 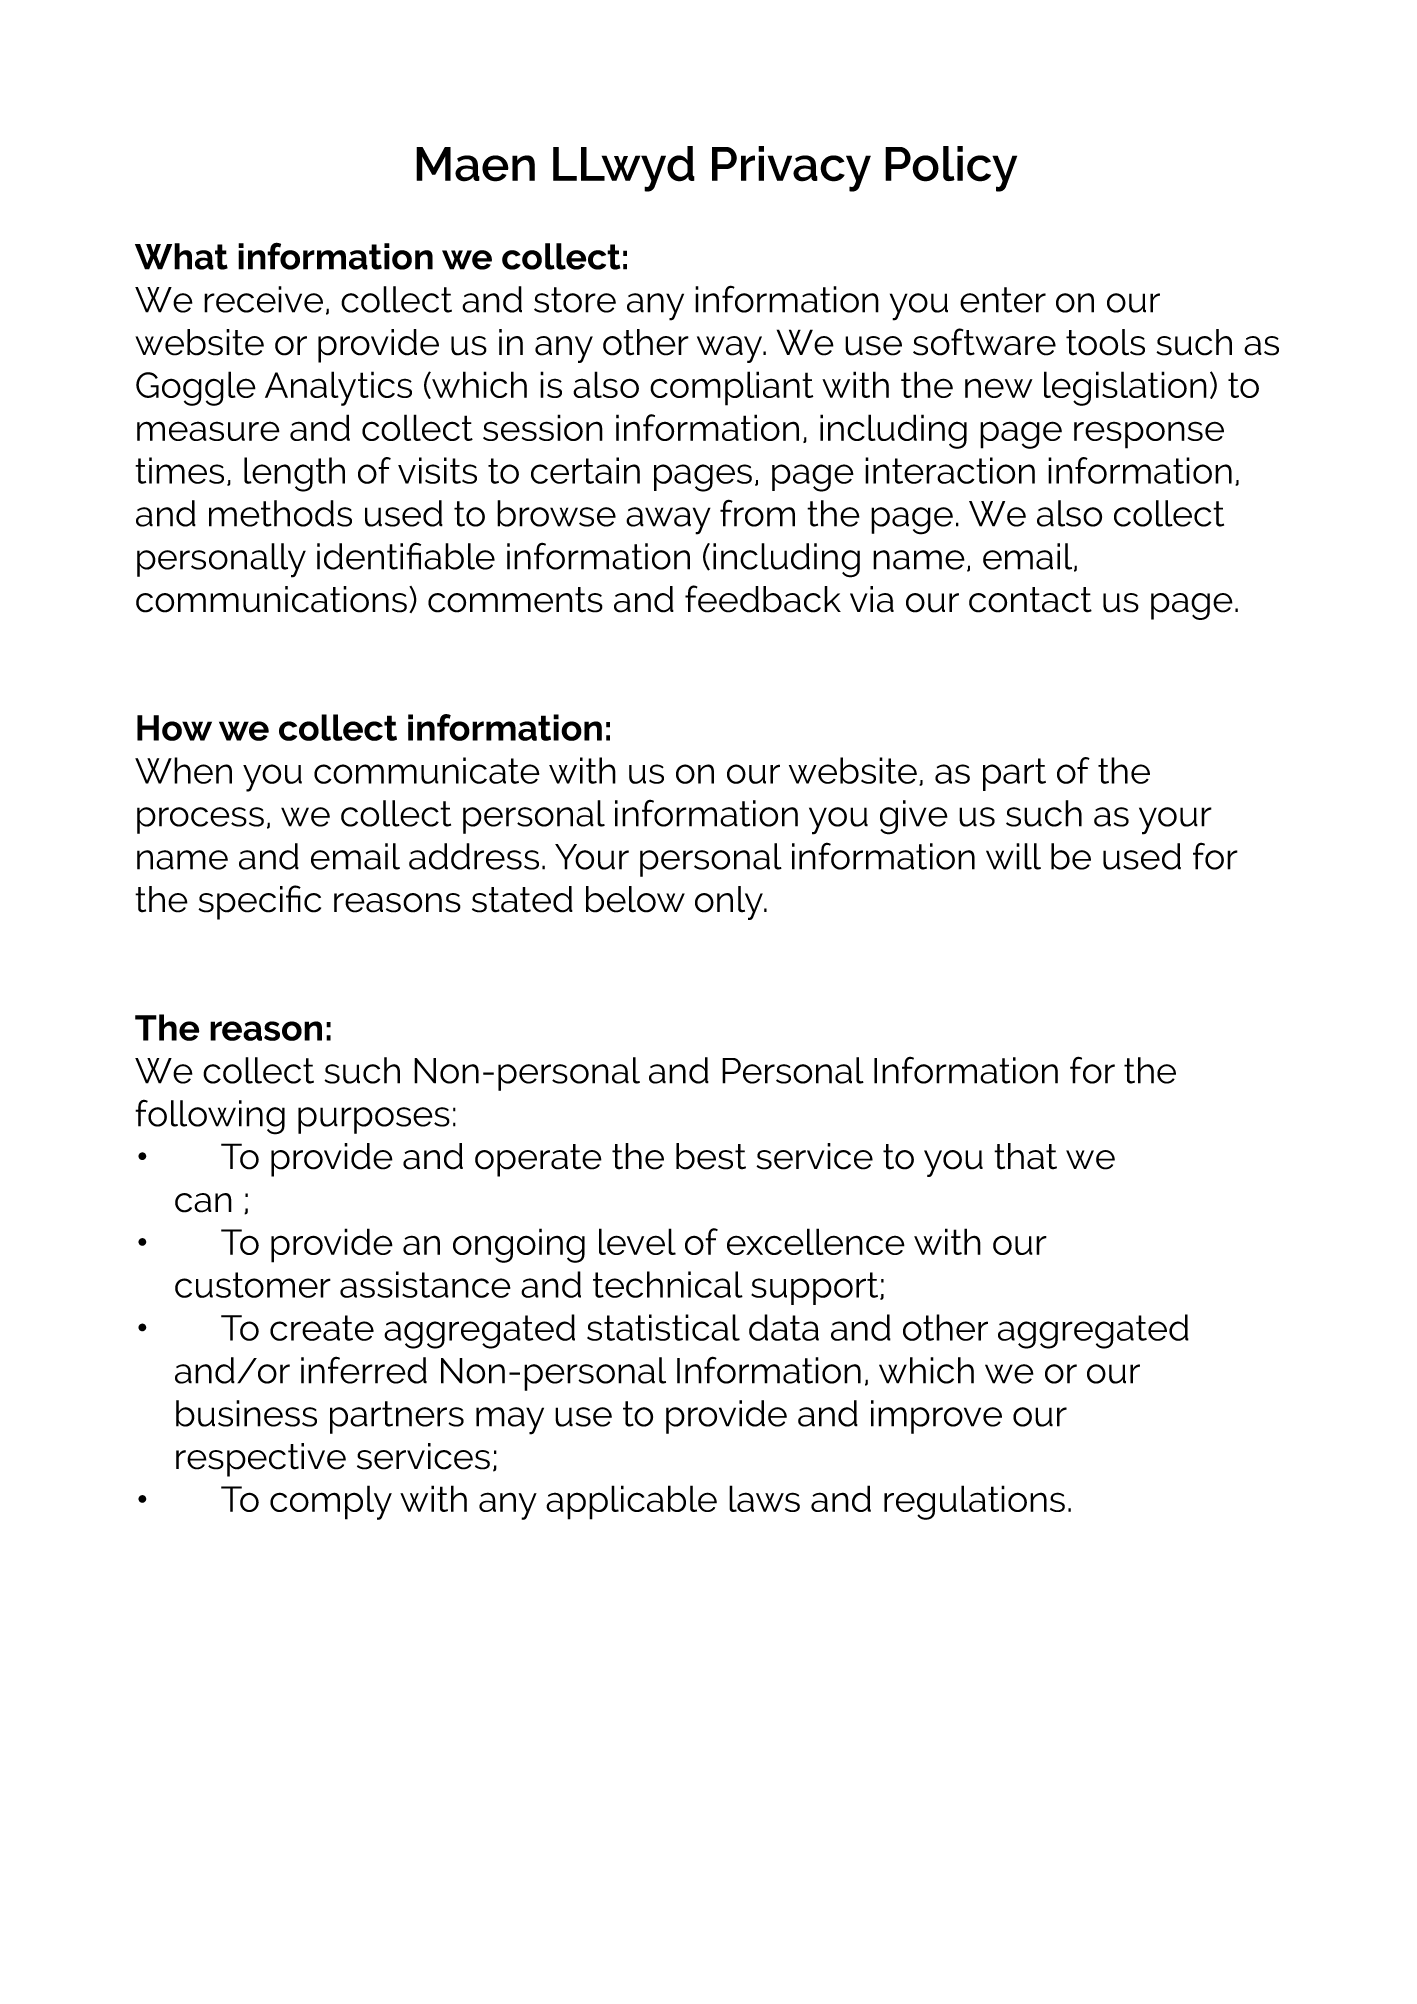 What do you see at coordinates (200, 820) in the document?
I see `process` at bounding box center [200, 820].
